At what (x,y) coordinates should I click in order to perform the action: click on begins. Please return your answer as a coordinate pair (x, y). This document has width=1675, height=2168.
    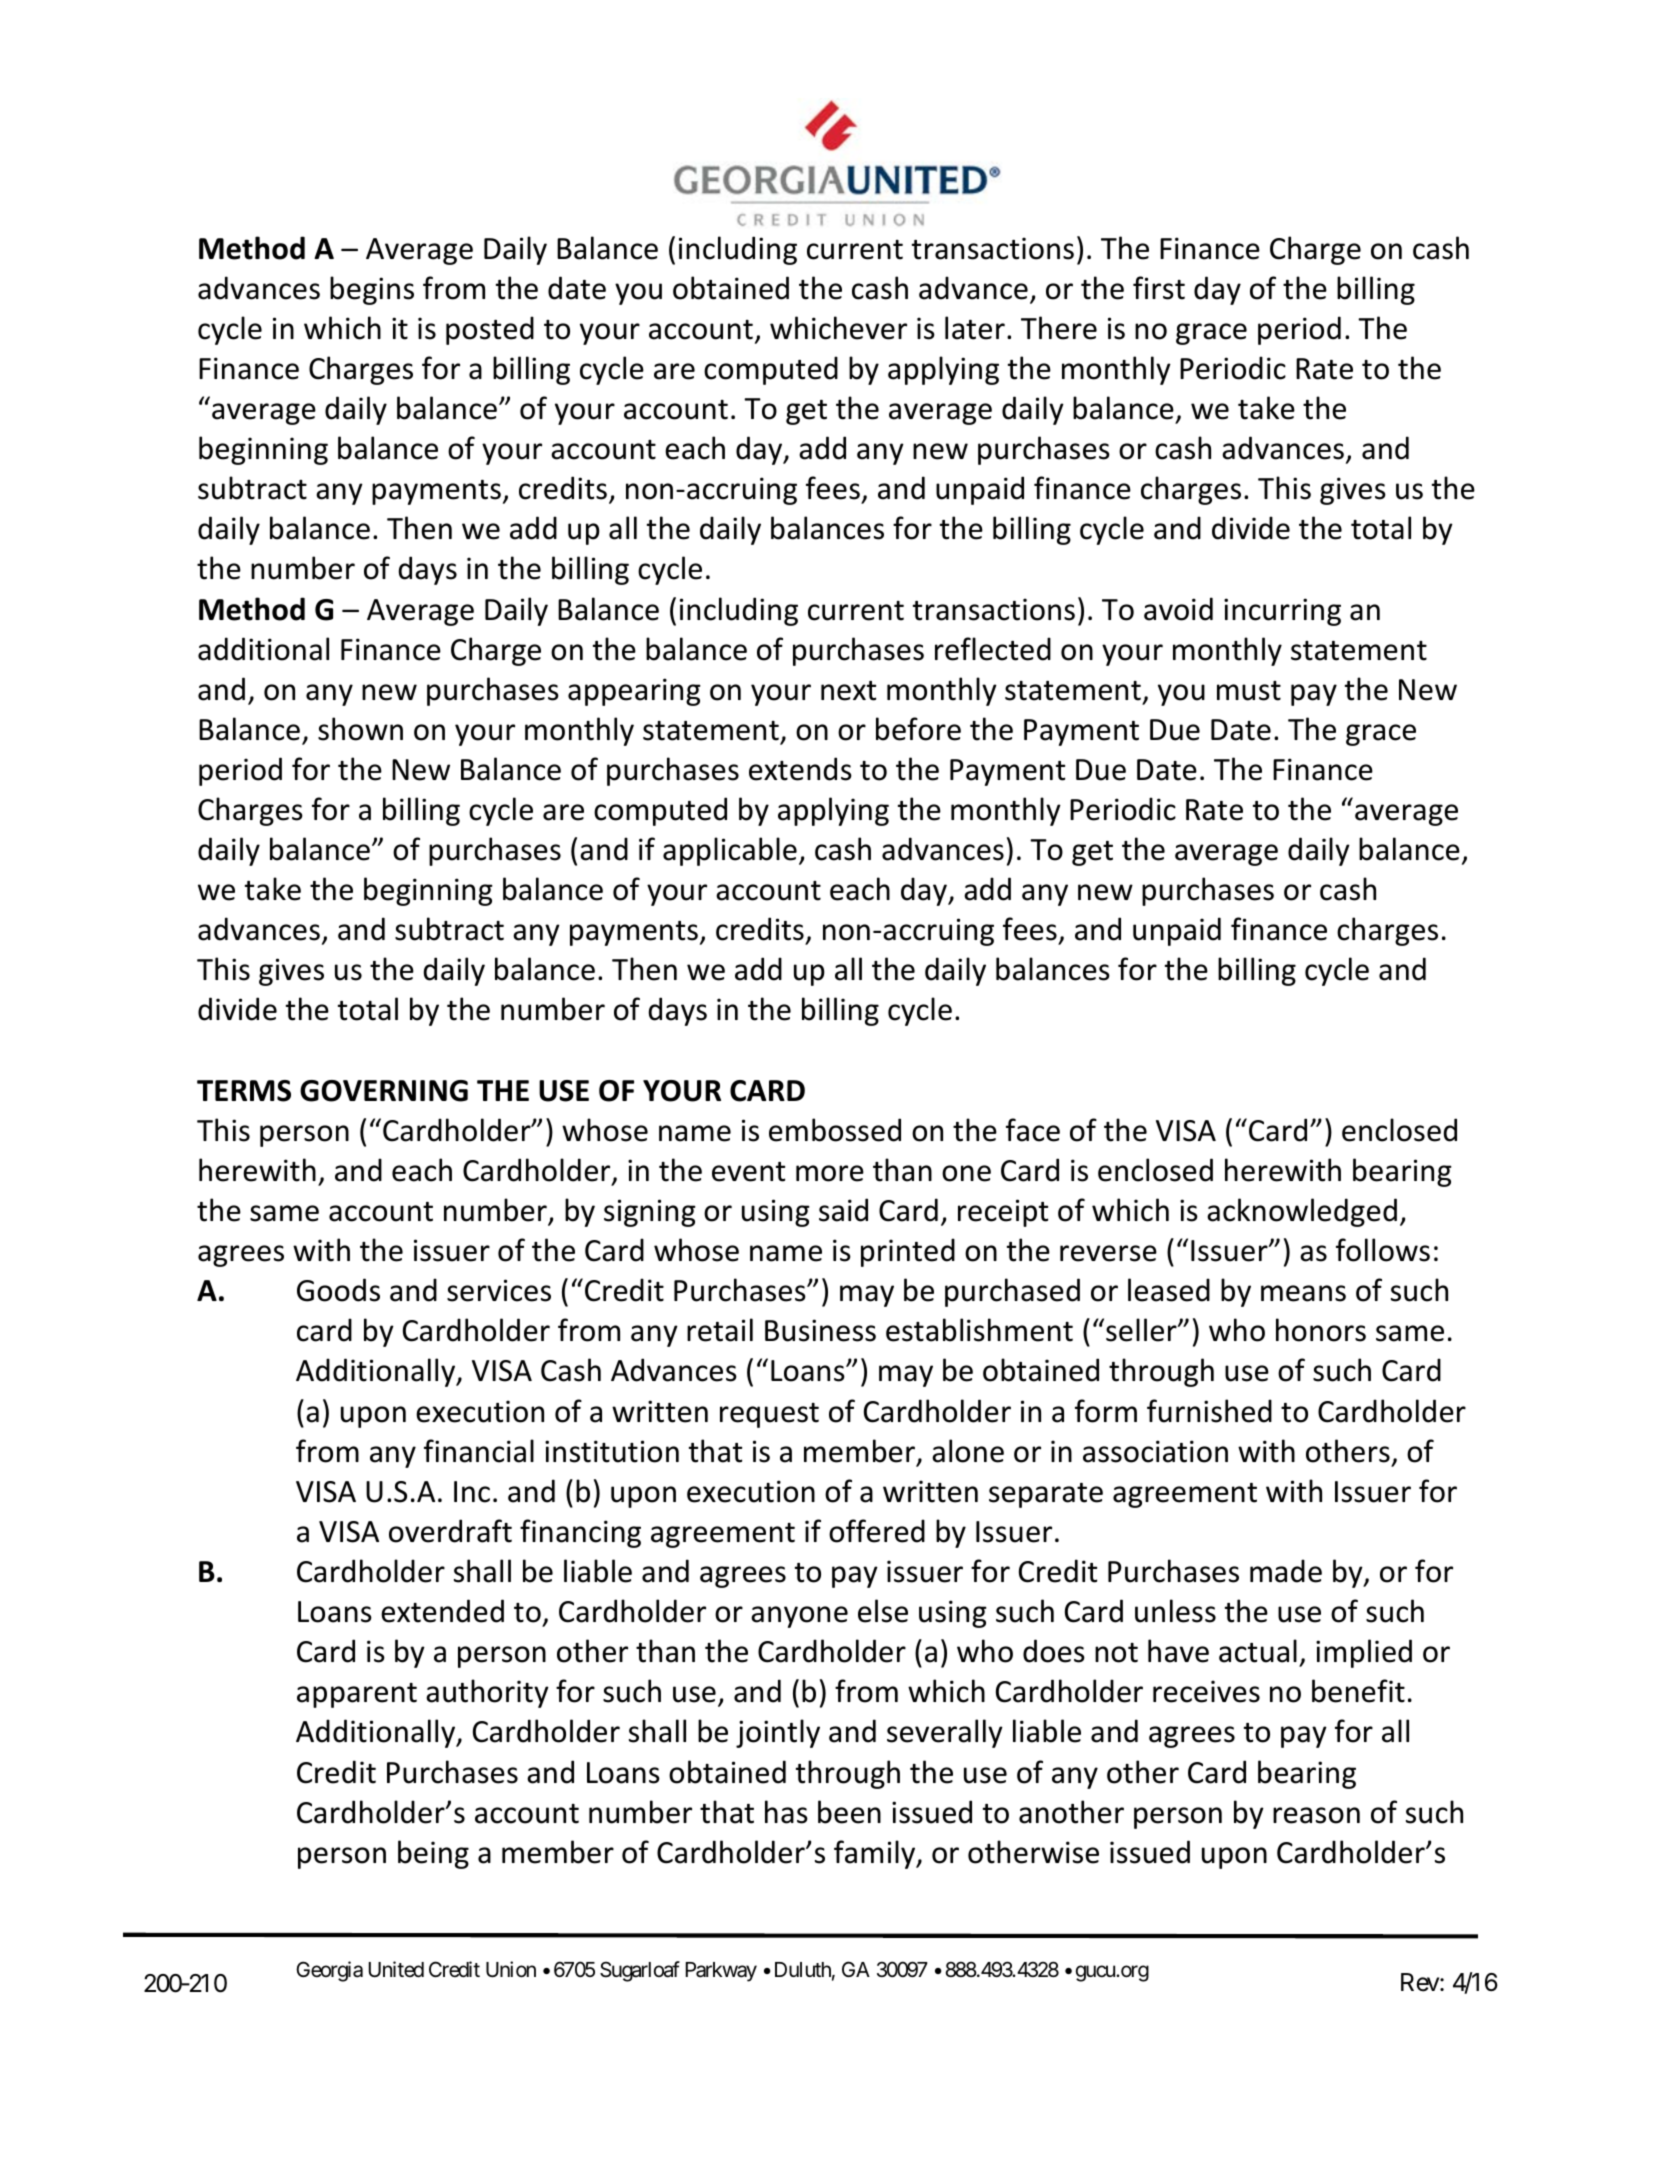
    Looking at the image, I should click on (372, 290).
